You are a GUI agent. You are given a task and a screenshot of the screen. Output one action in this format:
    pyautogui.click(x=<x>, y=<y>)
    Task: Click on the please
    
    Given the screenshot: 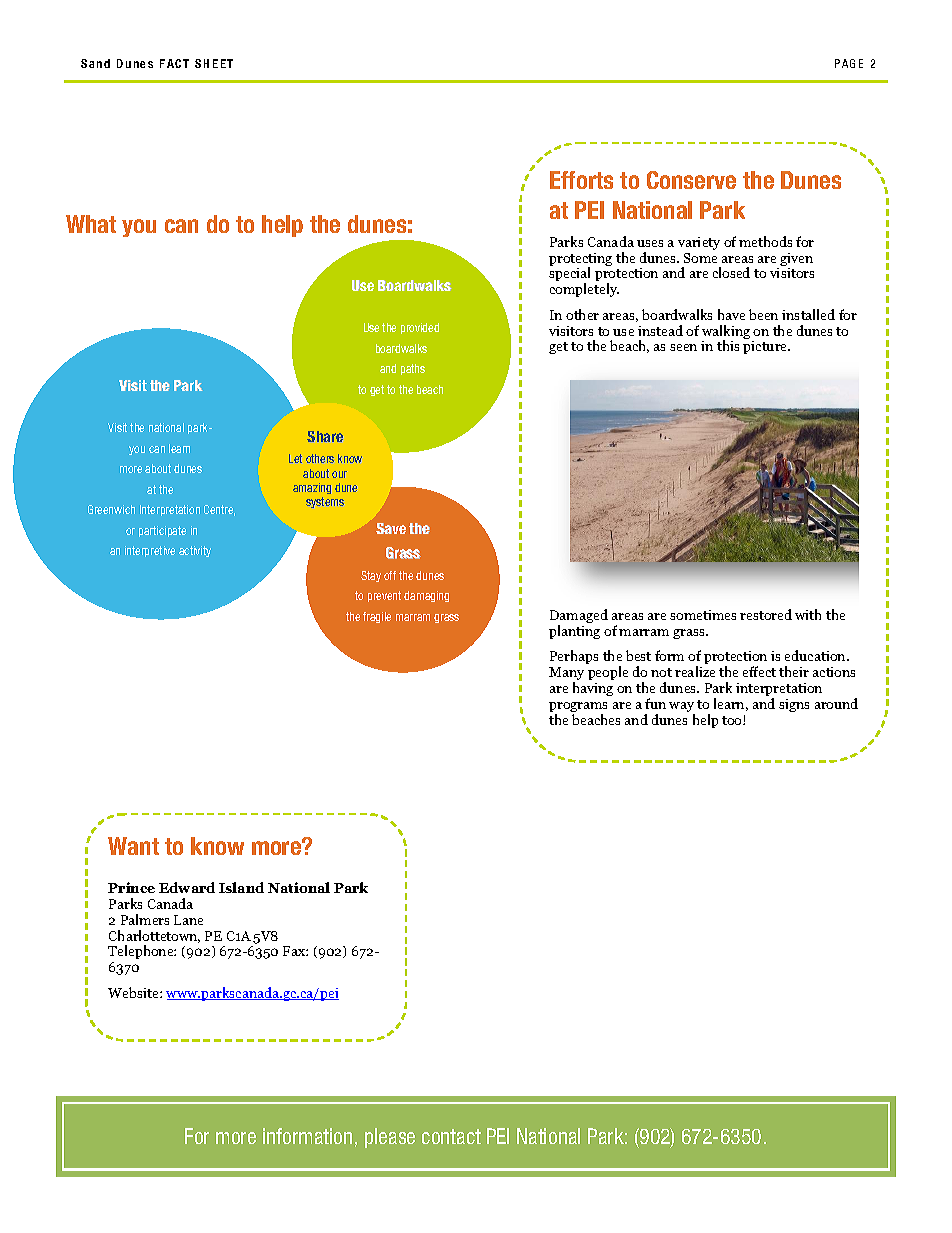 What is the action you would take?
    pyautogui.click(x=390, y=1138)
